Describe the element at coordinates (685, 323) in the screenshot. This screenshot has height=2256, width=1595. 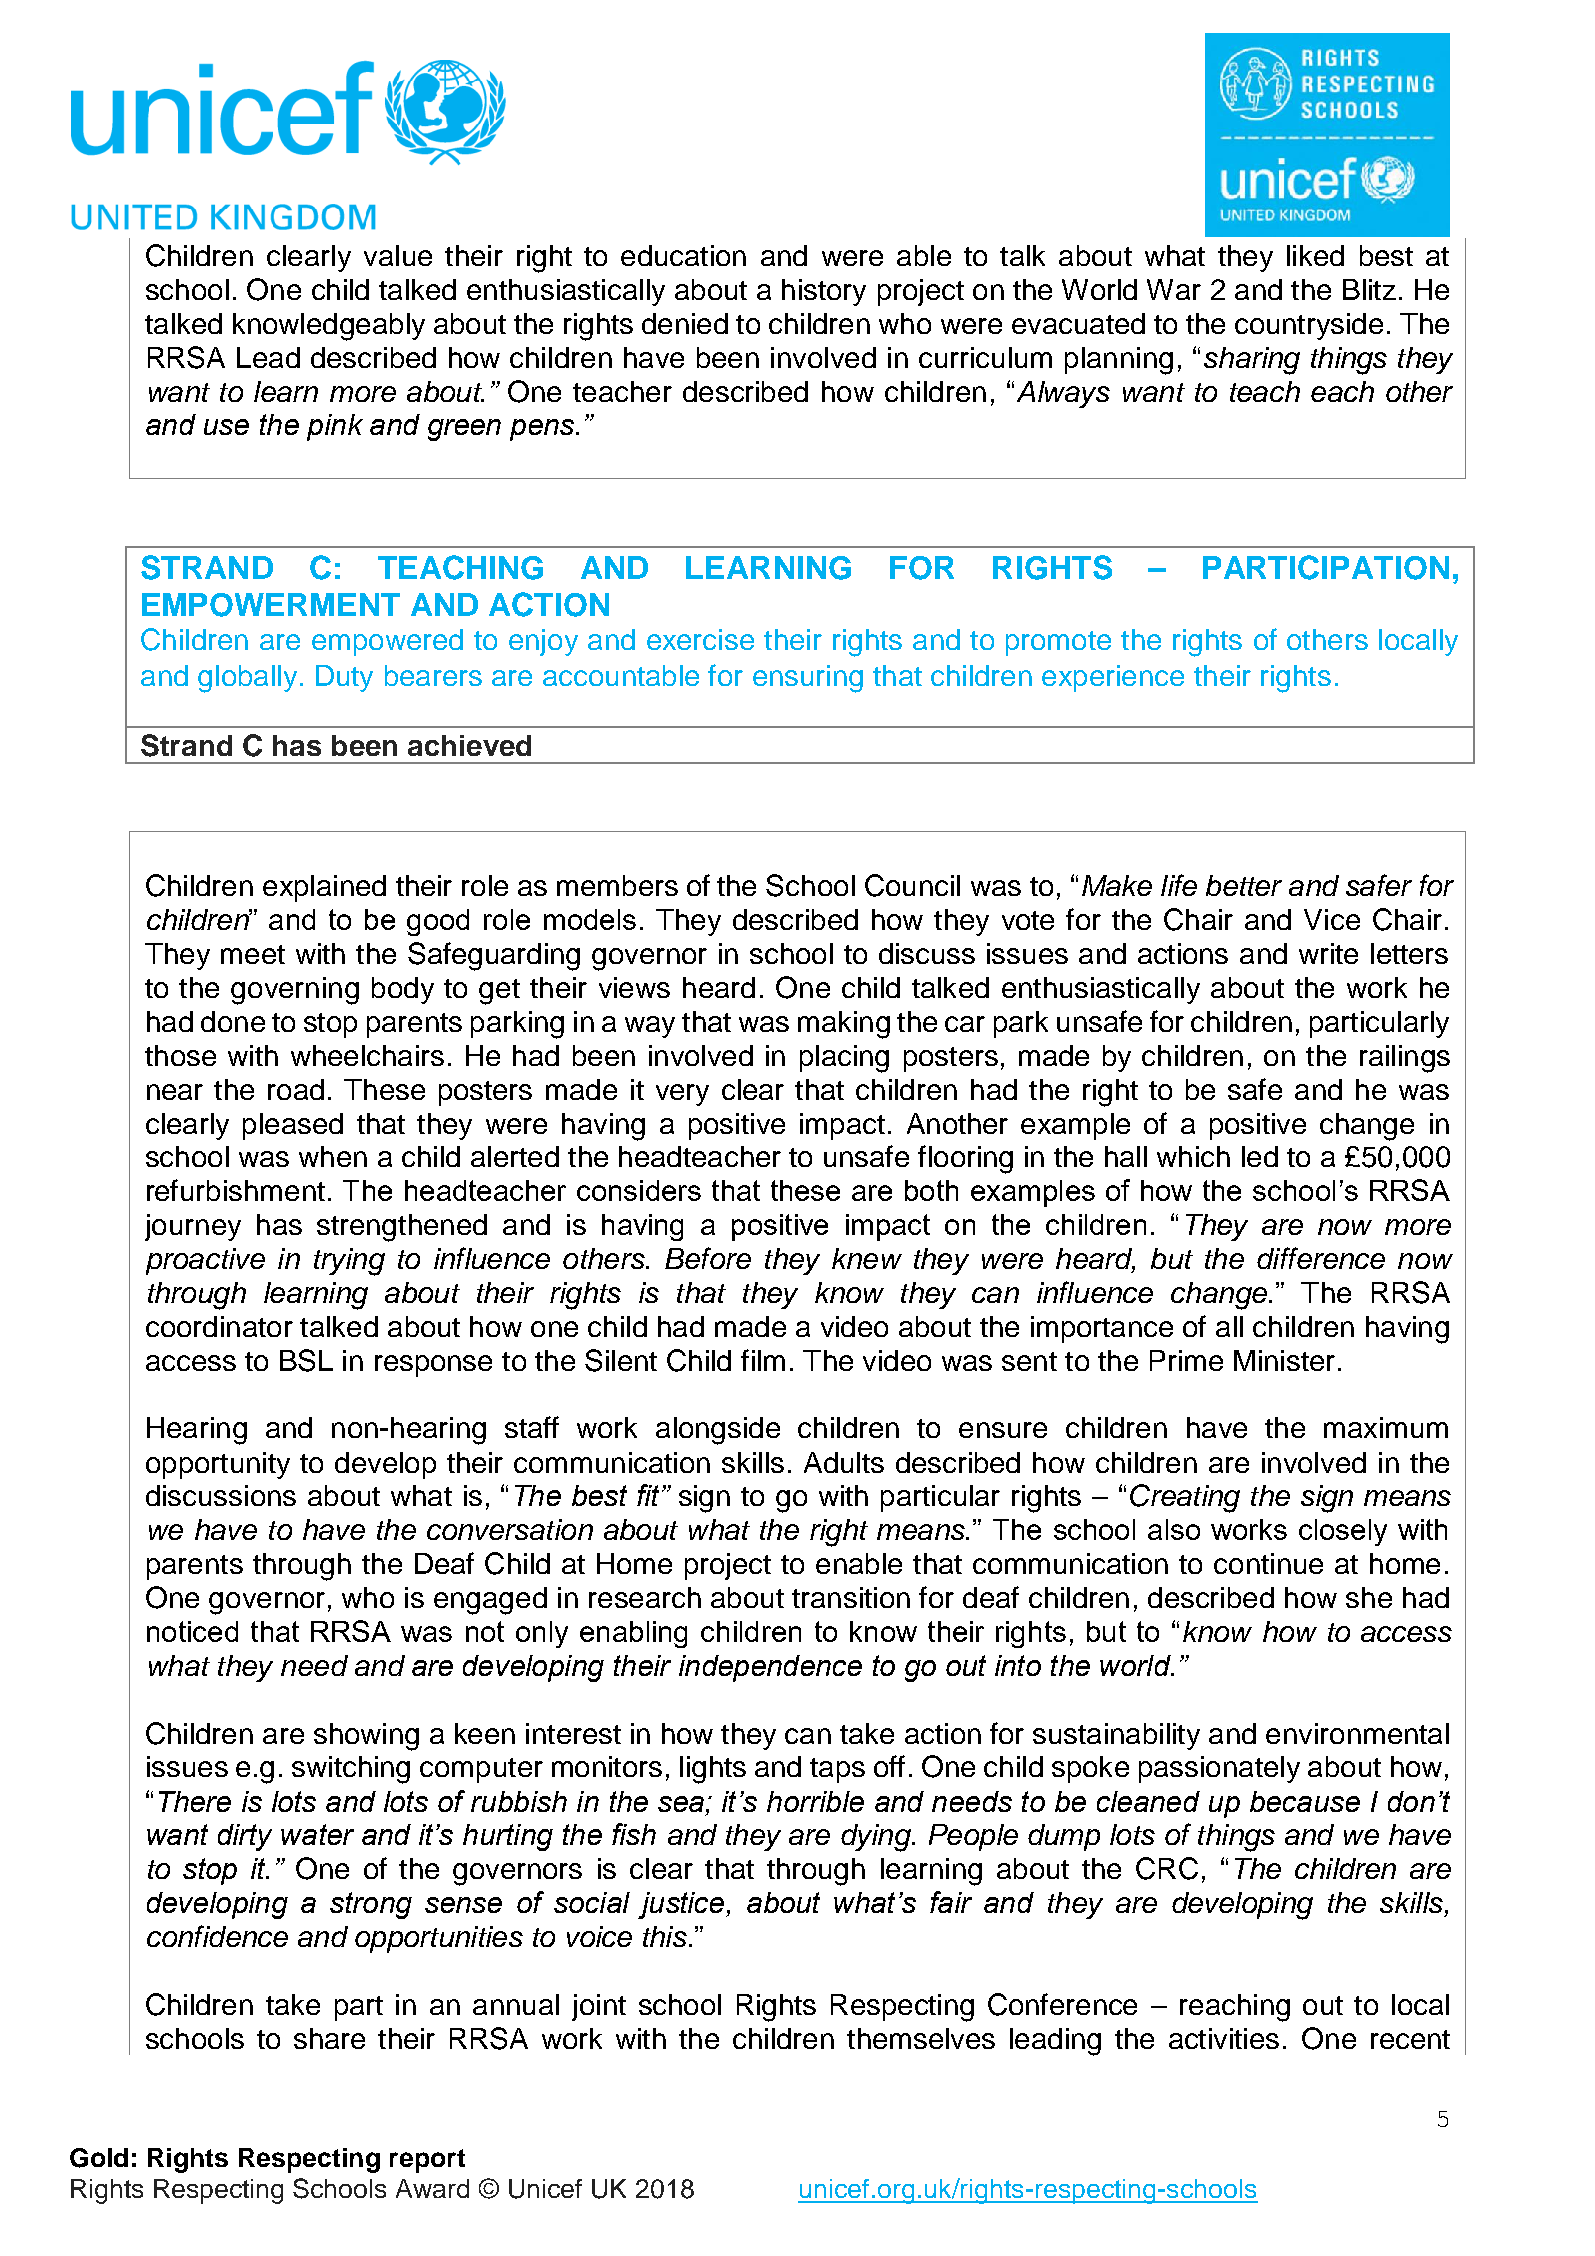
I see `denied` at that location.
